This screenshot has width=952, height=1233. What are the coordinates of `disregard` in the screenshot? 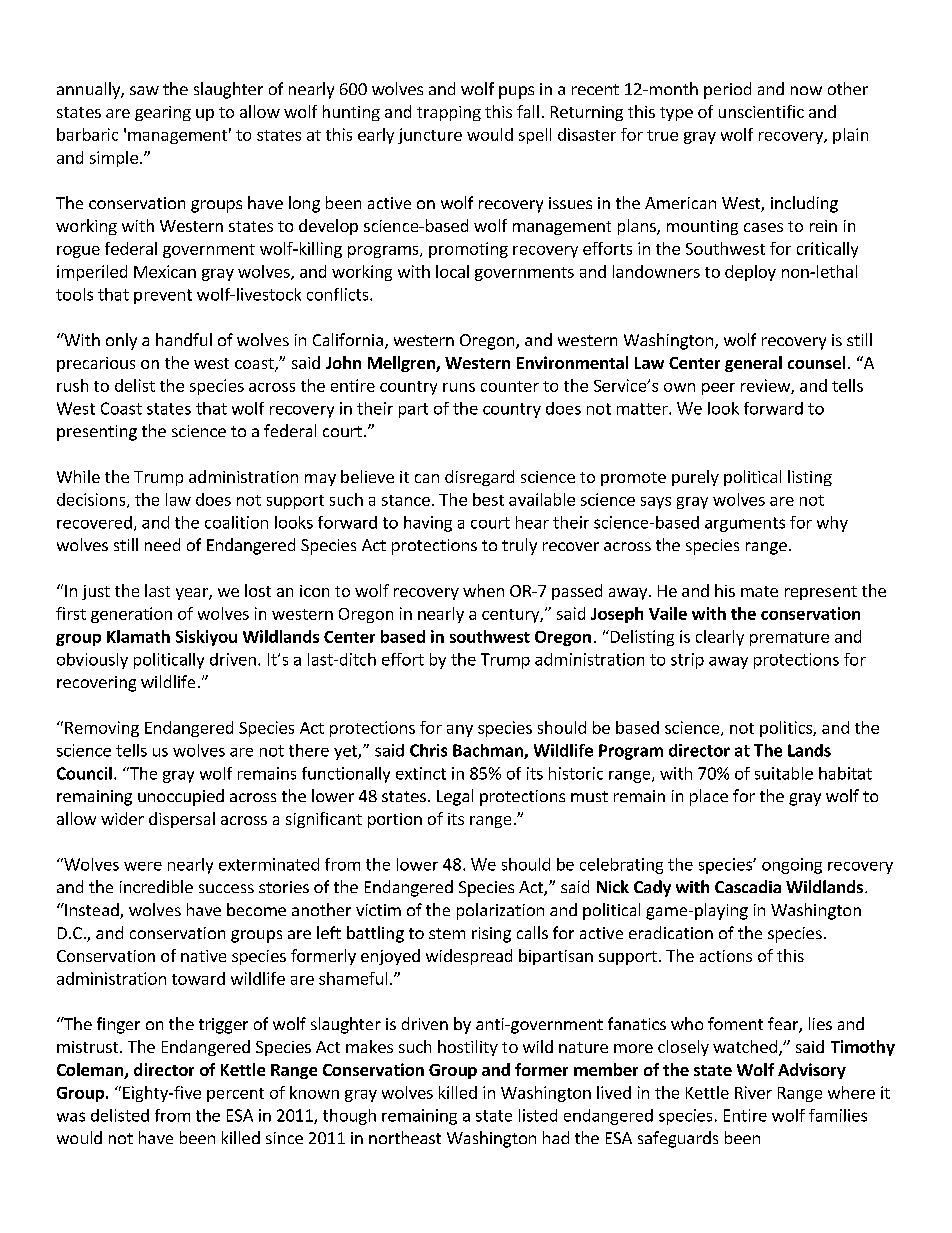 It's located at (479, 478).
